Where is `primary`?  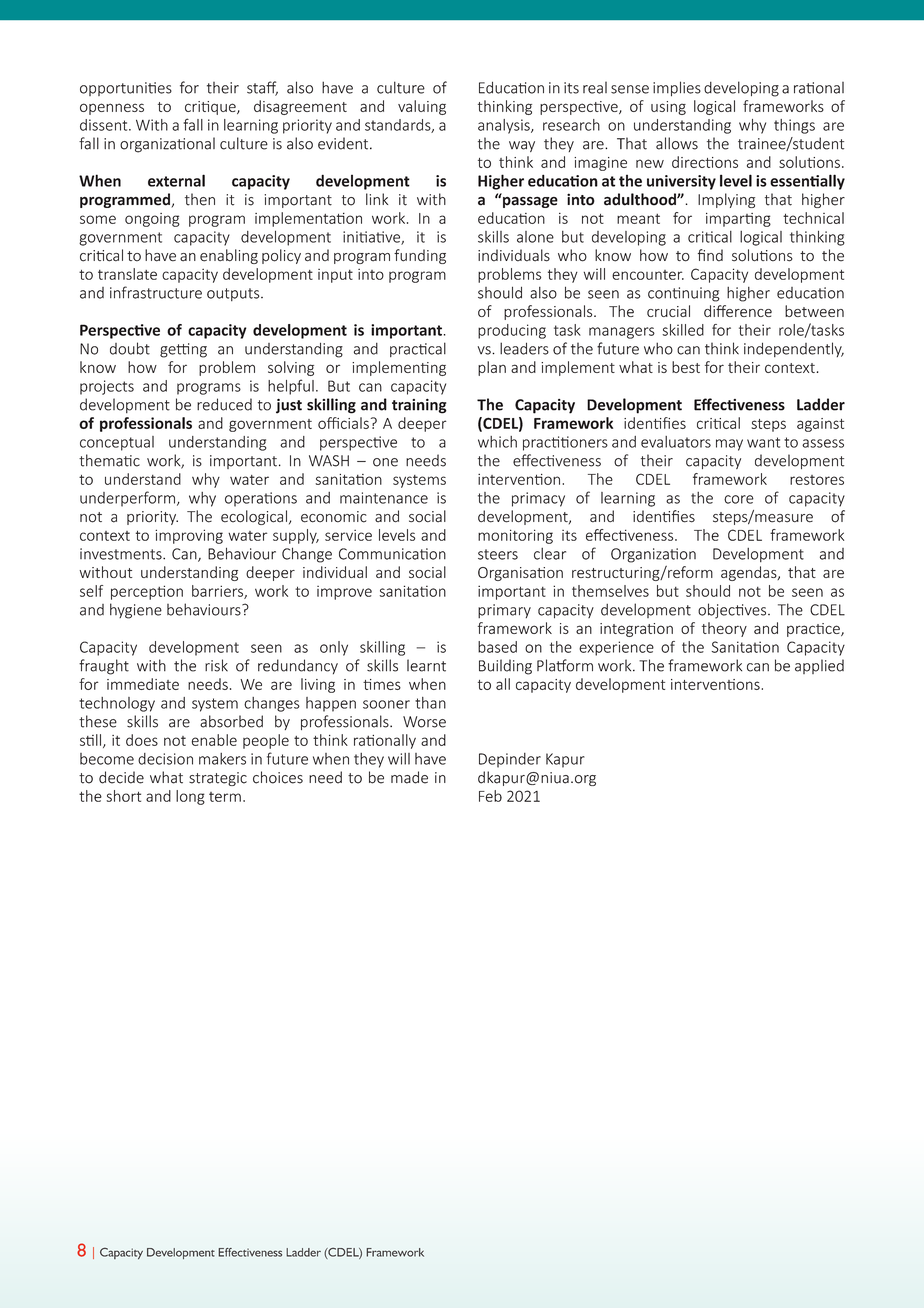
primary is located at coordinates (504, 611).
